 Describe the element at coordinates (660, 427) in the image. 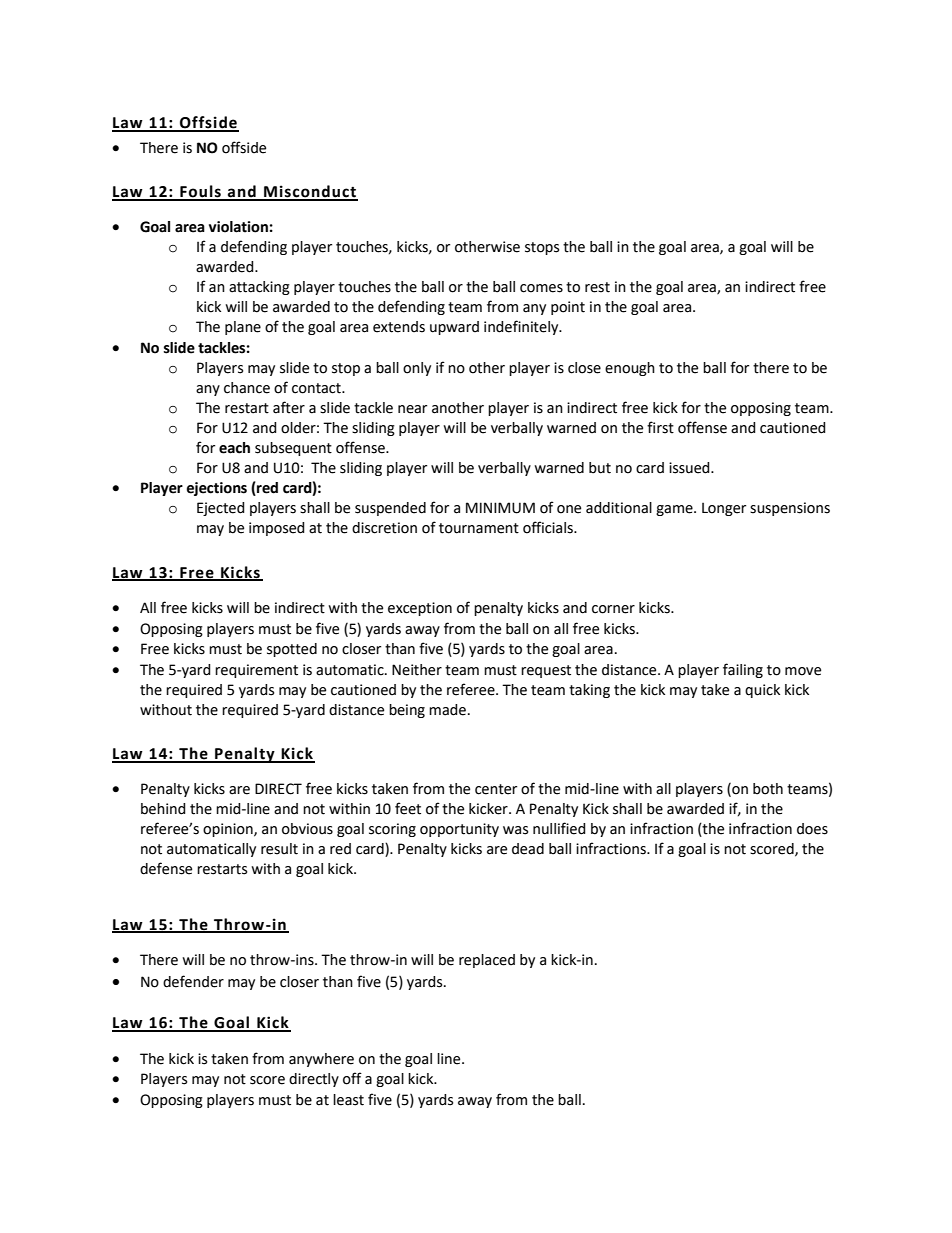

I see `first` at that location.
